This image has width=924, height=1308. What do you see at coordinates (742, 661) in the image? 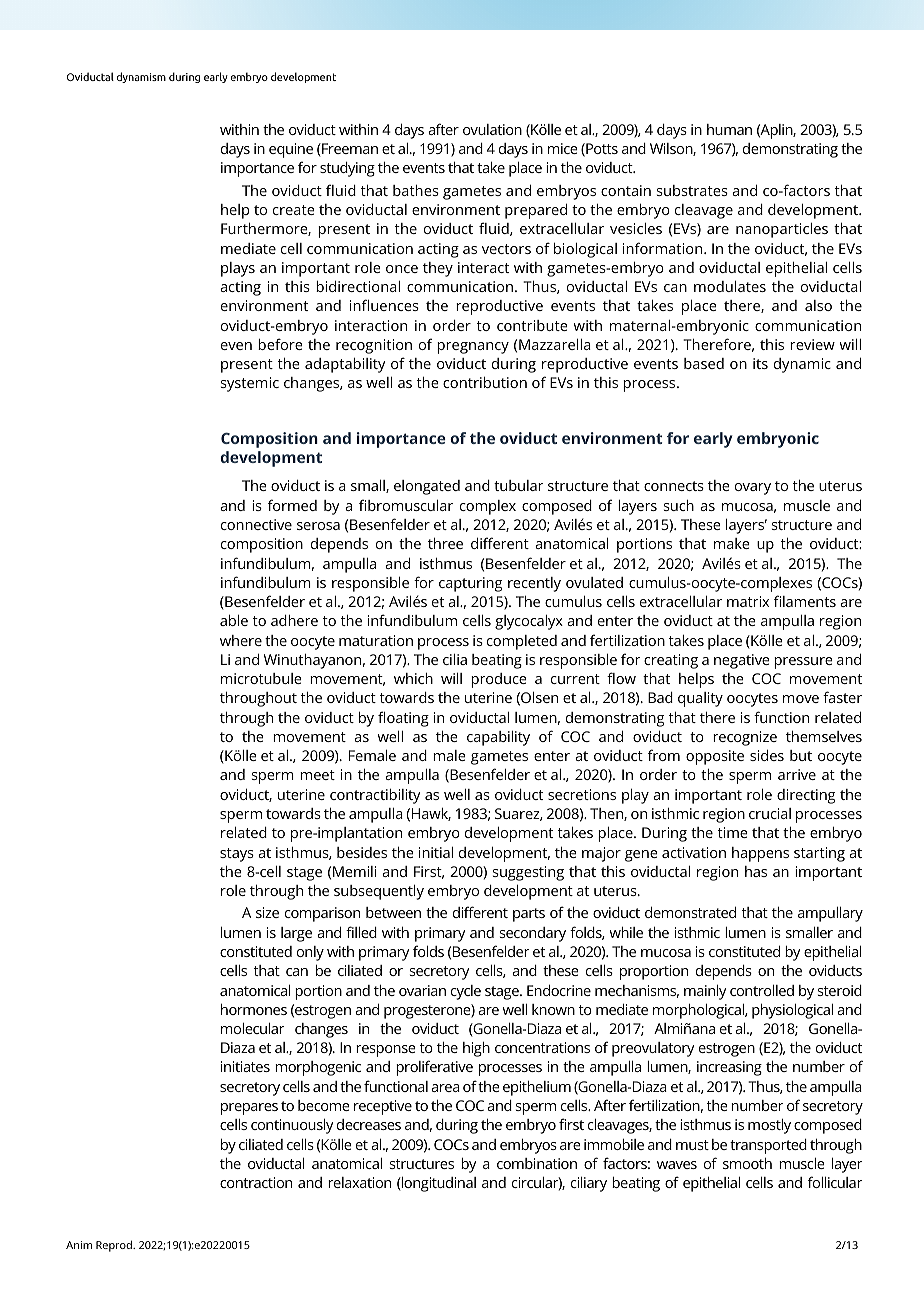
I see `negative` at bounding box center [742, 661].
